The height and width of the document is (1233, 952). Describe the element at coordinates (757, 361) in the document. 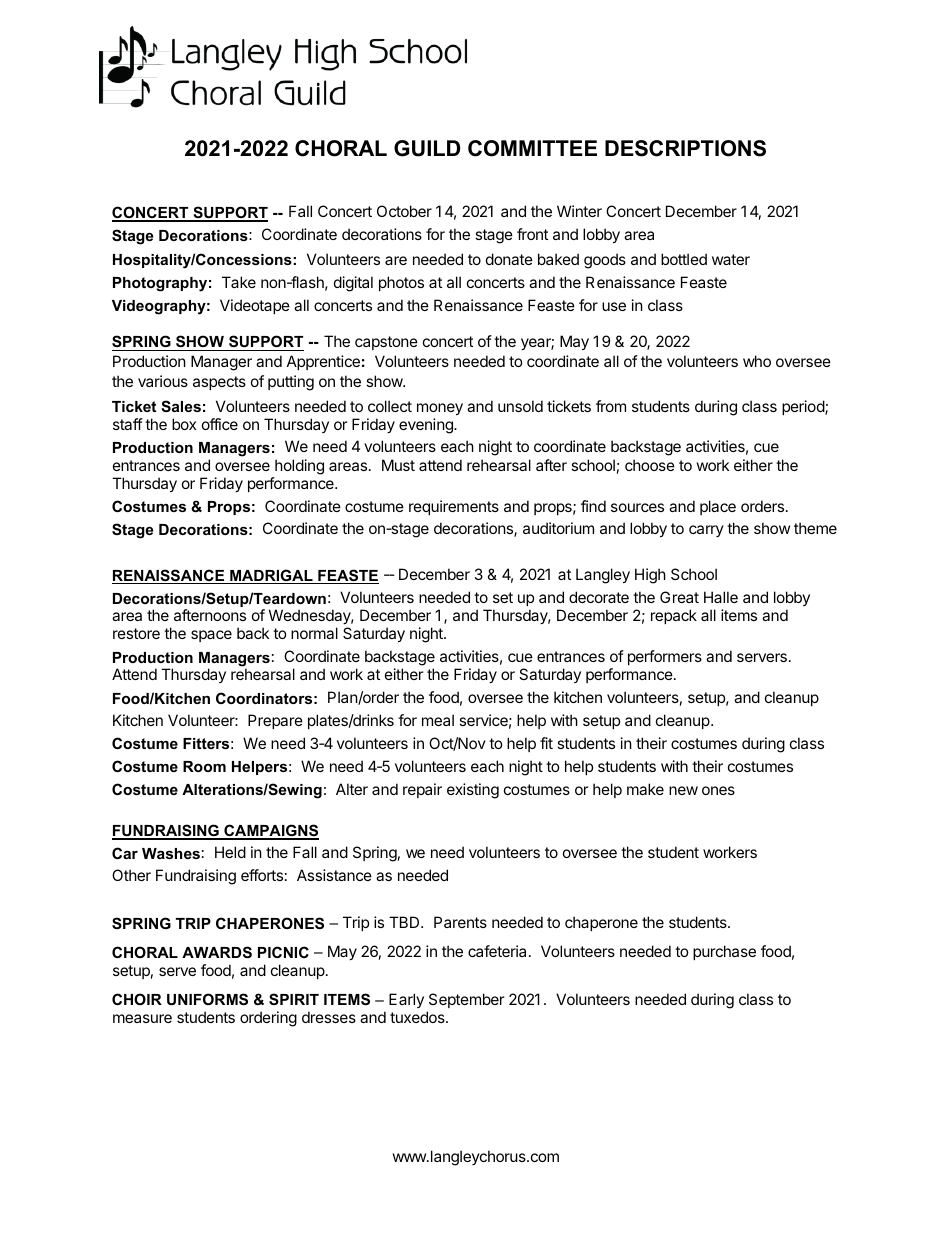

I see `who` at that location.
